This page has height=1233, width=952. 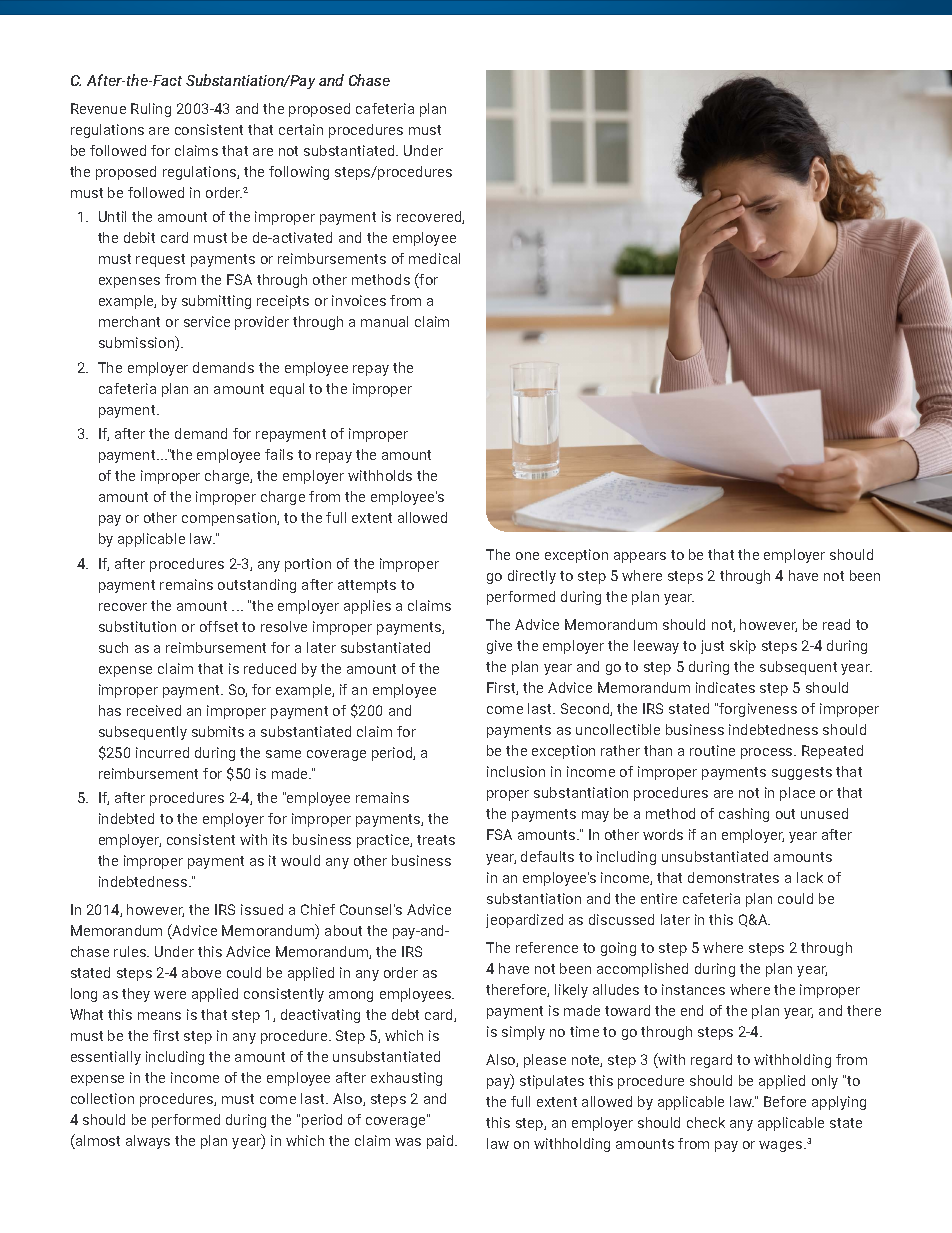 I want to click on always, so click(x=148, y=1142).
